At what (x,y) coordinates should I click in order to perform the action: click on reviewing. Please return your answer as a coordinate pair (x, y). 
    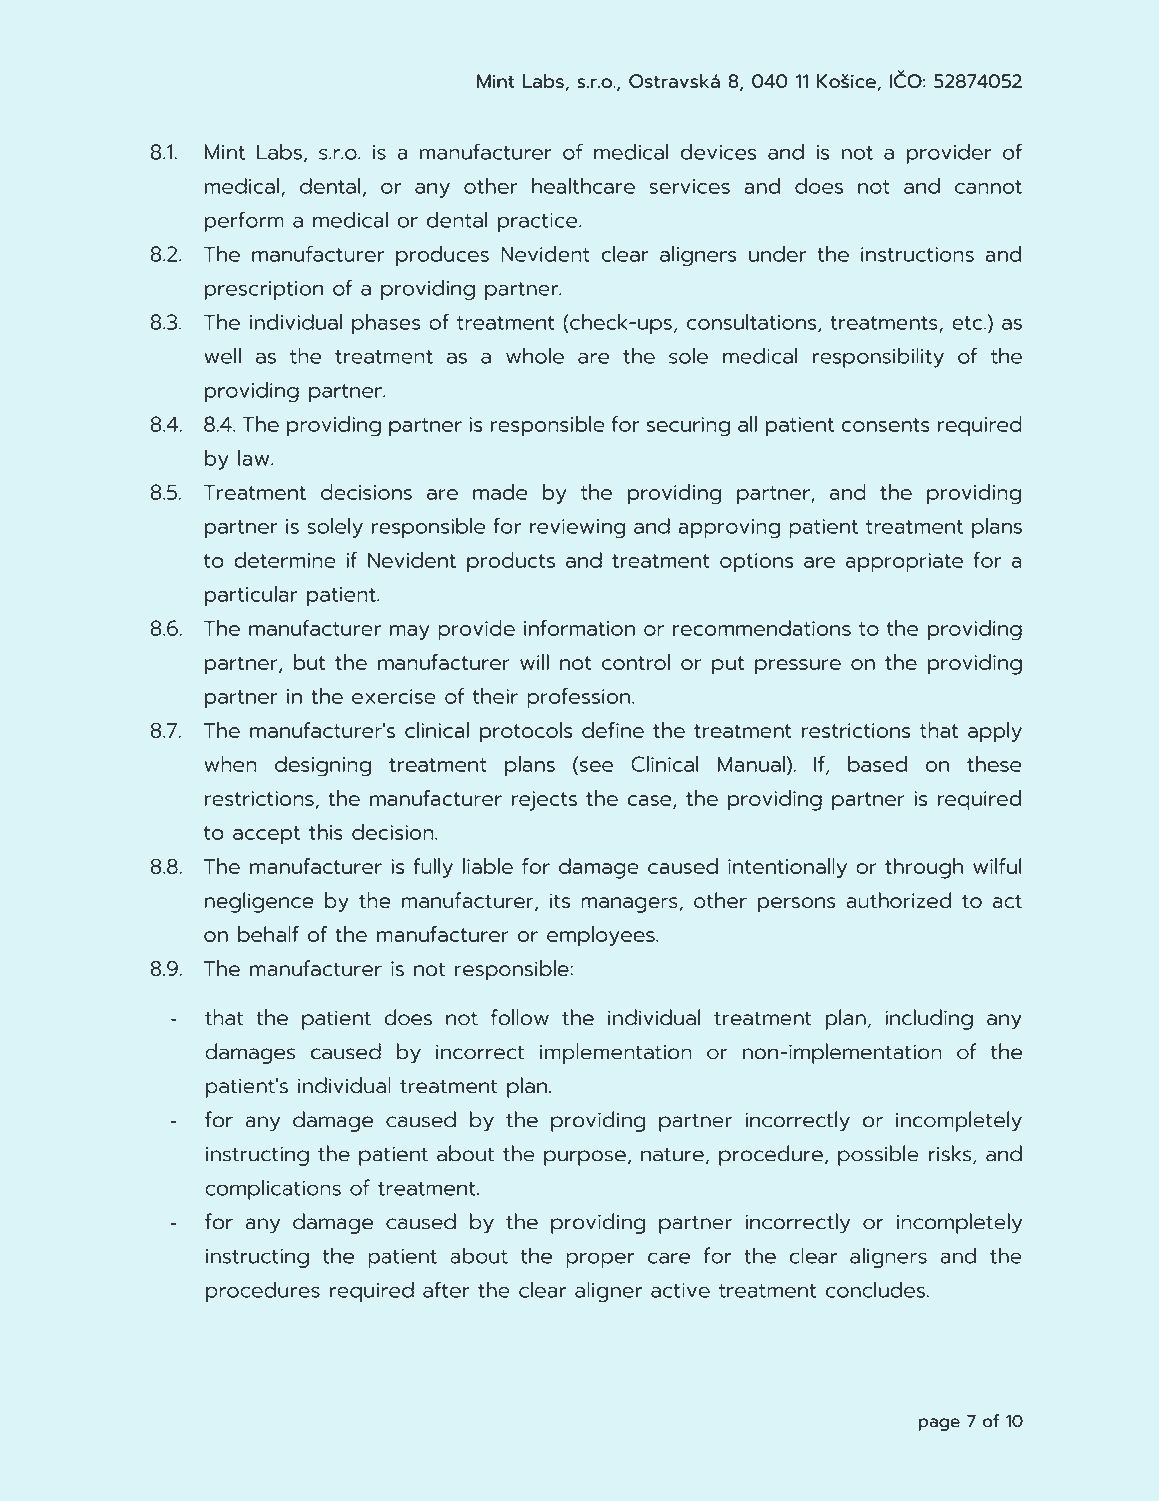
    Looking at the image, I should click on (577, 529).
